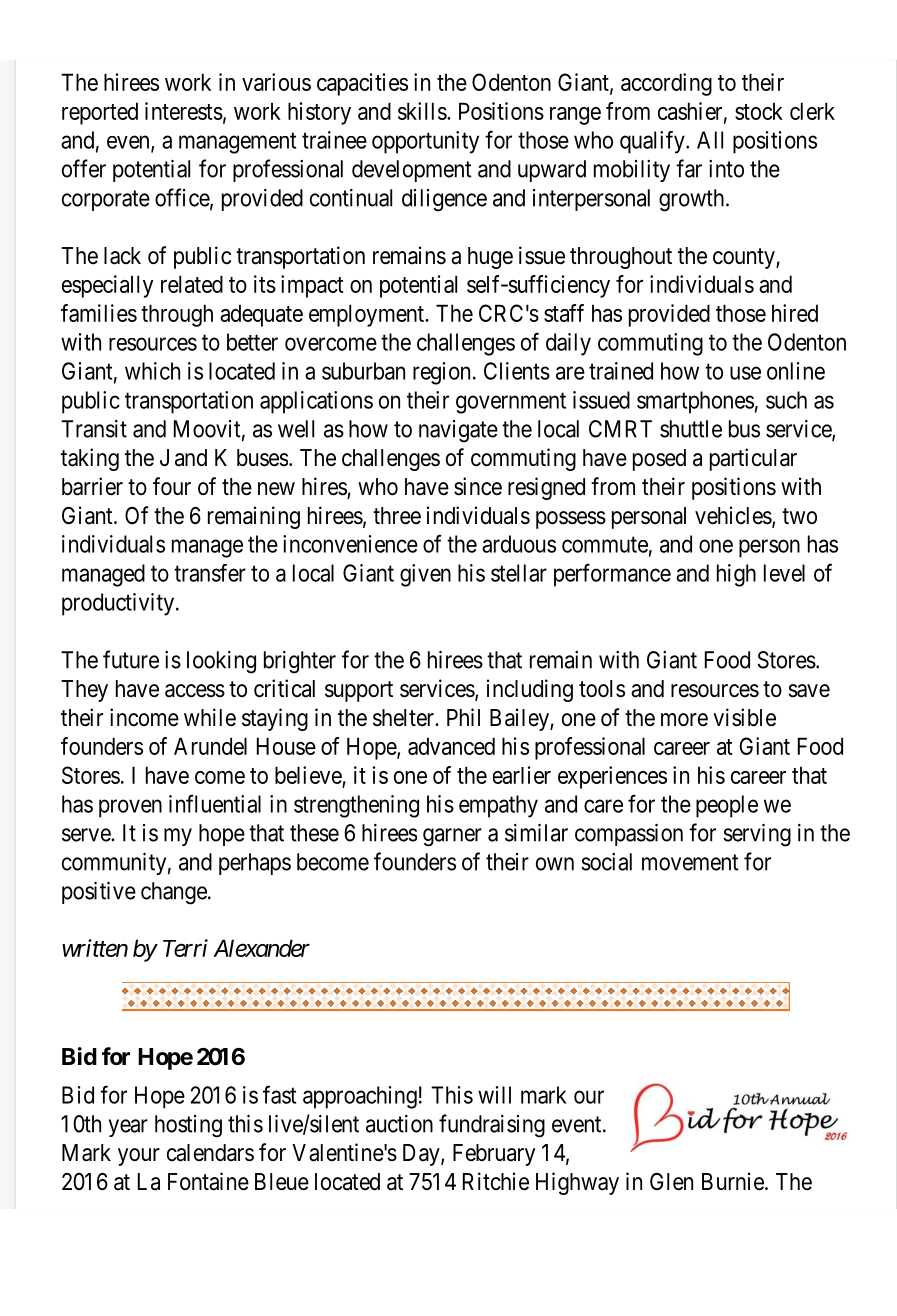 The image size is (897, 1316). Describe the element at coordinates (174, 893) in the screenshot. I see `change` at that location.
